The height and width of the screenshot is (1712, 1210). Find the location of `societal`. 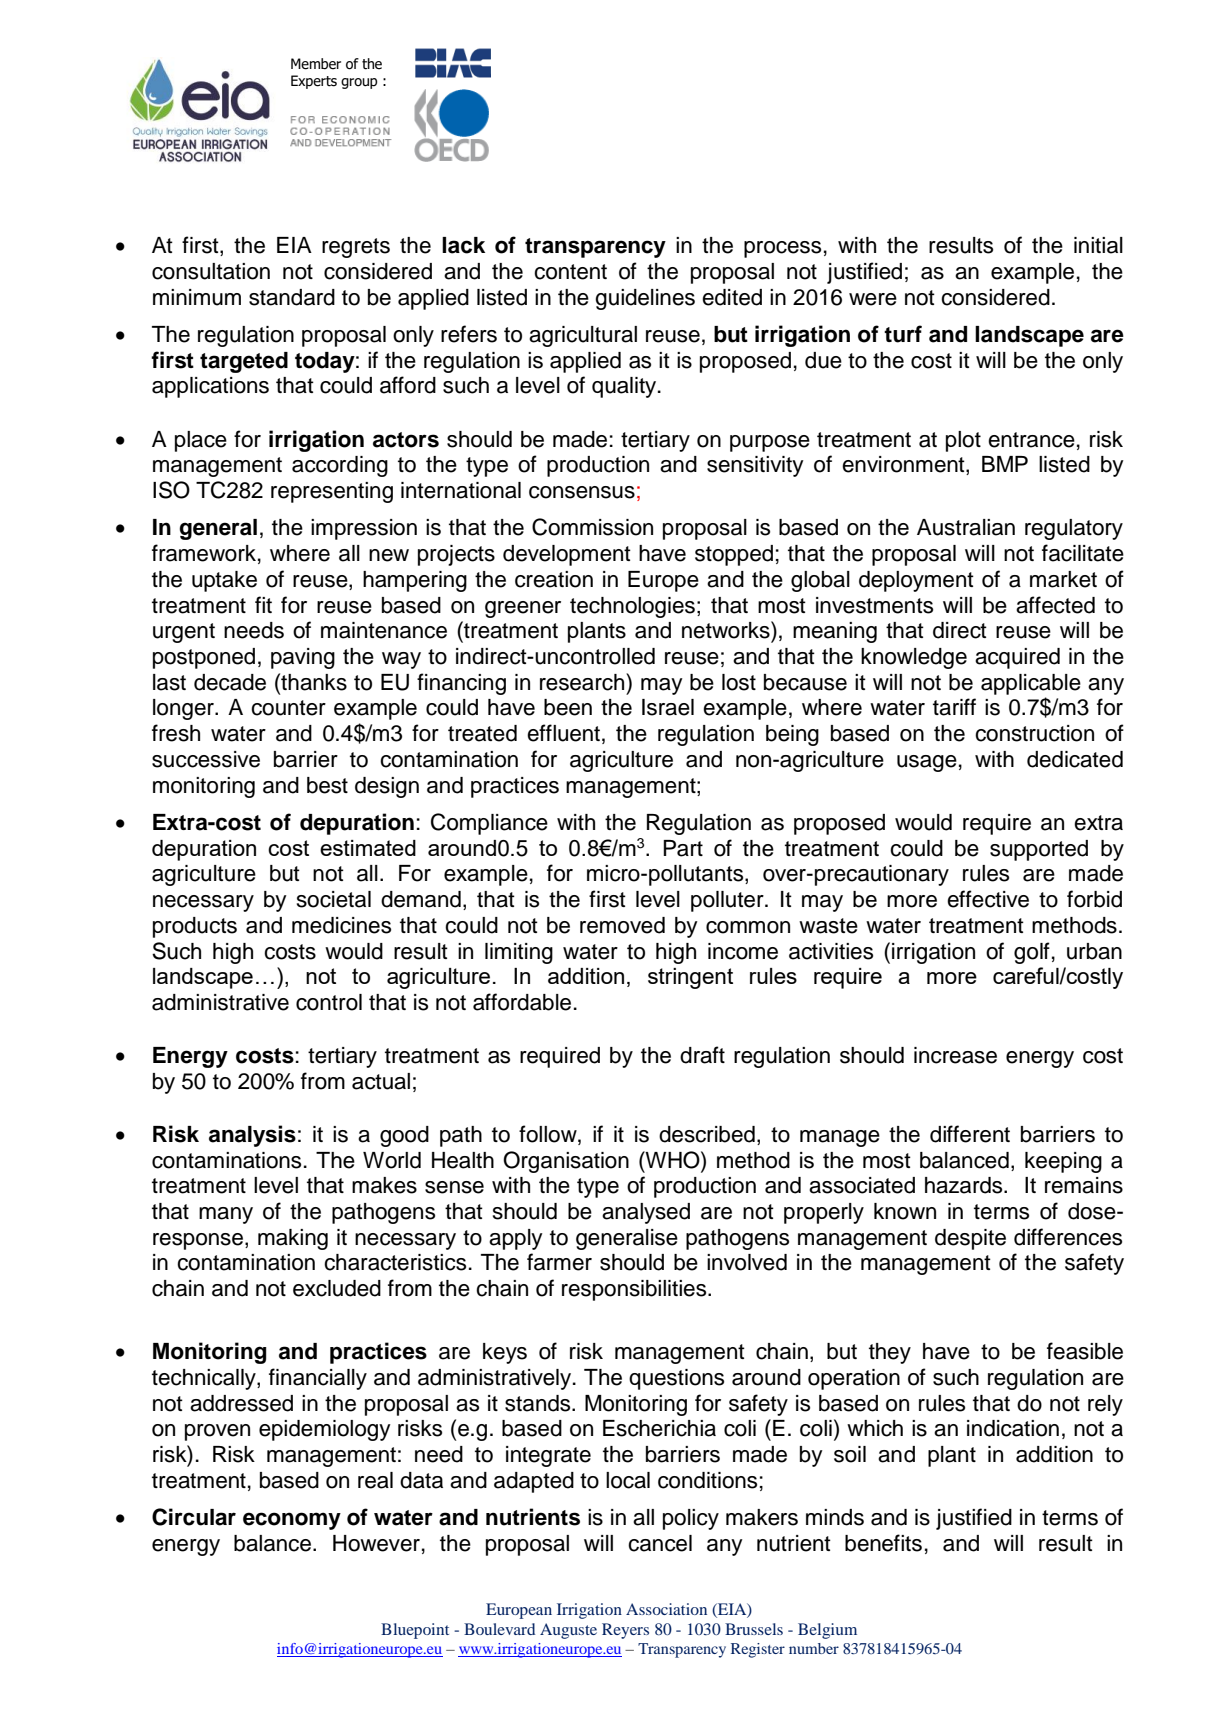

societal is located at coordinates (334, 899).
